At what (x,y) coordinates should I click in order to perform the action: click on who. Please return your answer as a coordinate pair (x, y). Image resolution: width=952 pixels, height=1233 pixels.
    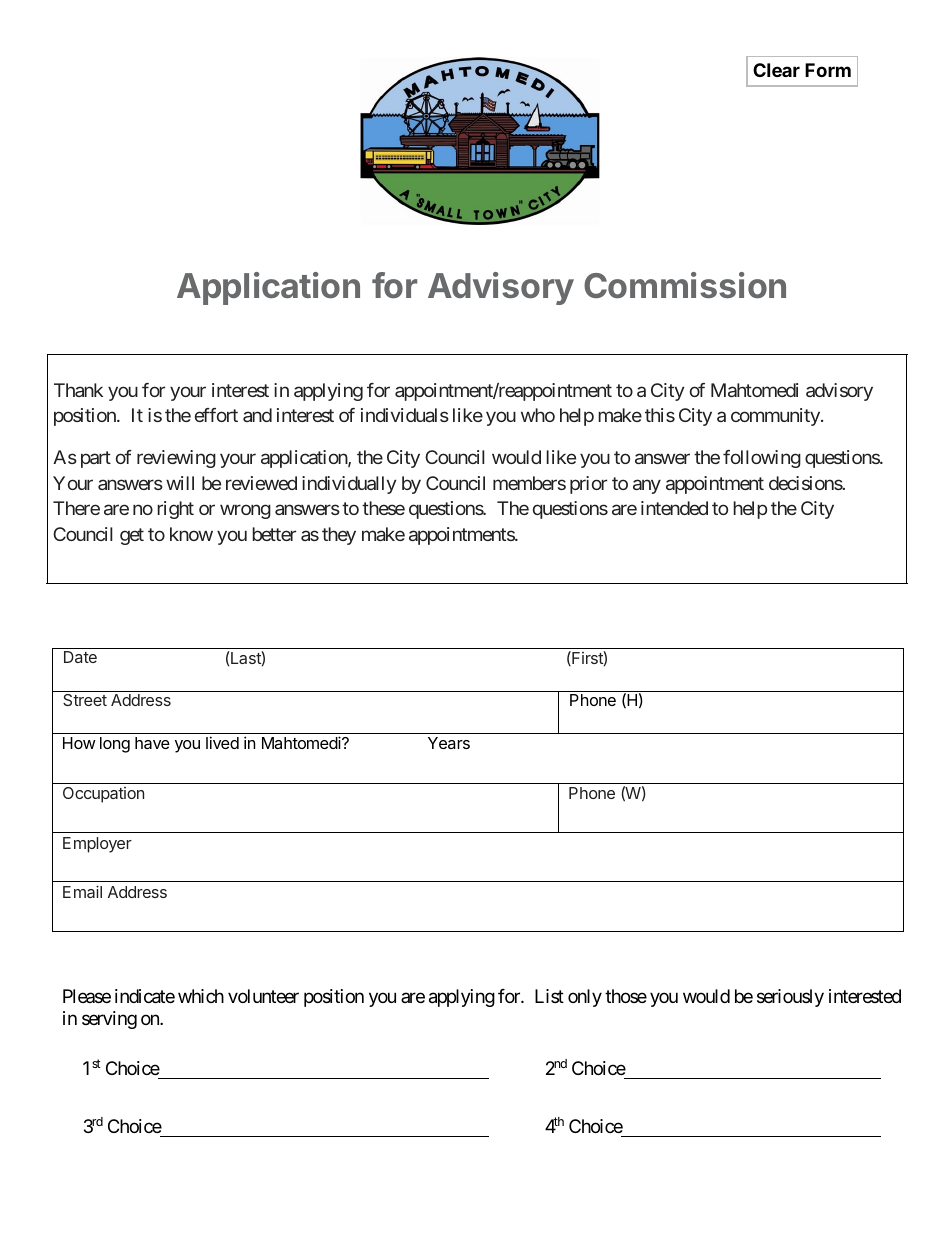
    Looking at the image, I should click on (538, 415).
